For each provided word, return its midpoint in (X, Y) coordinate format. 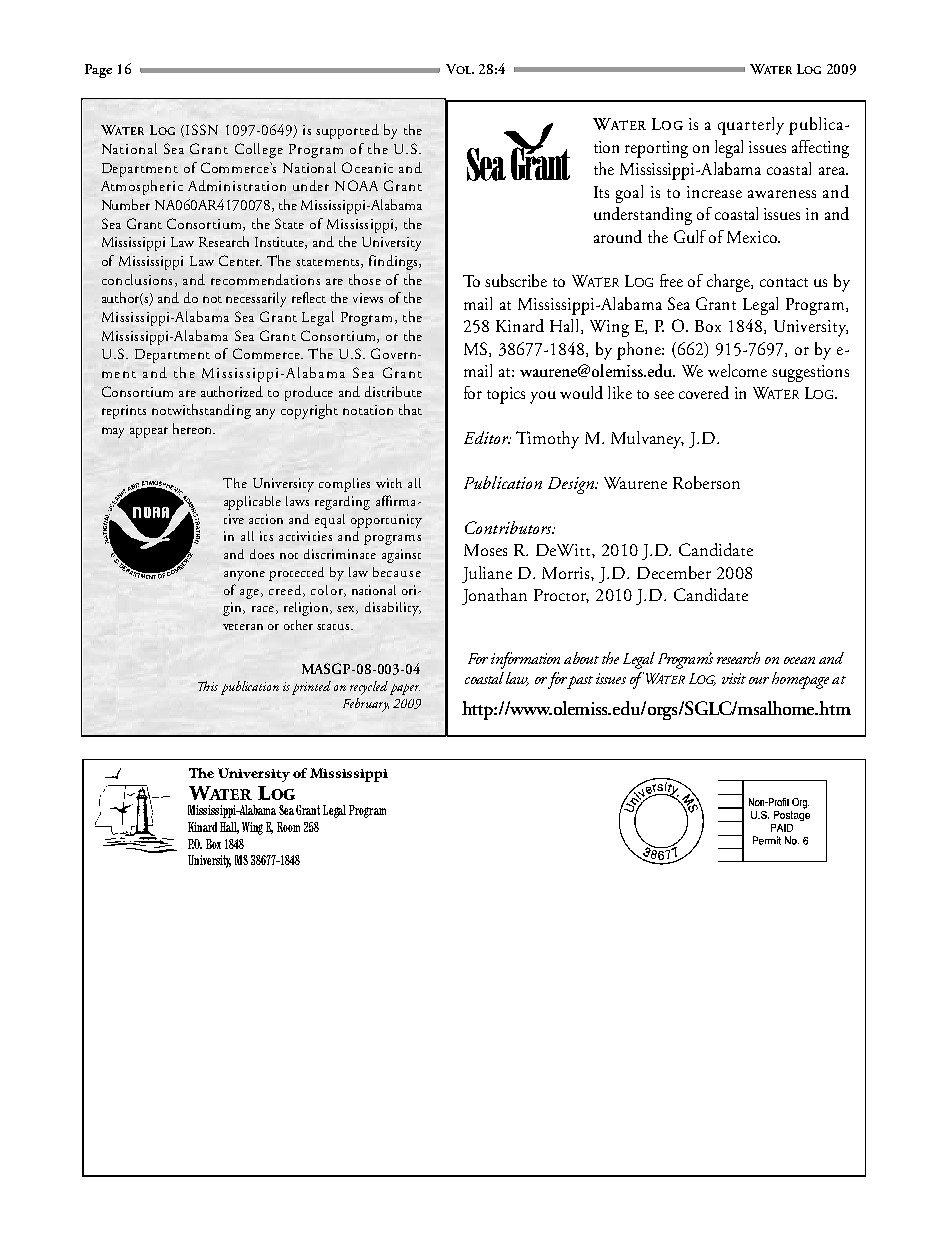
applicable (252, 503)
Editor (487, 437)
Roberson (706, 482)
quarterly (751, 126)
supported (347, 131)
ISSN (202, 129)
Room (288, 827)
